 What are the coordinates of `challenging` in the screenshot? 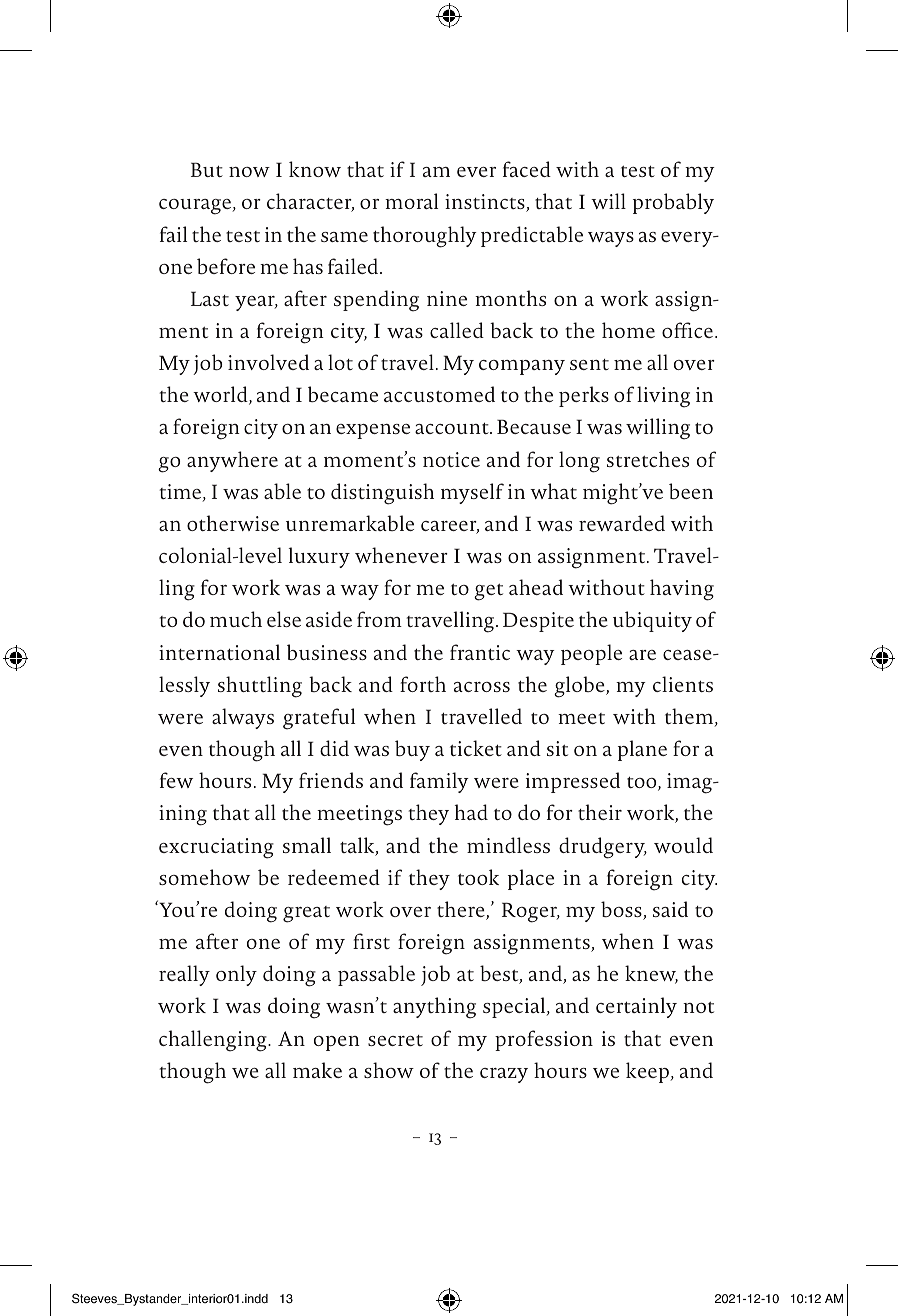 It's located at (214, 1041).
